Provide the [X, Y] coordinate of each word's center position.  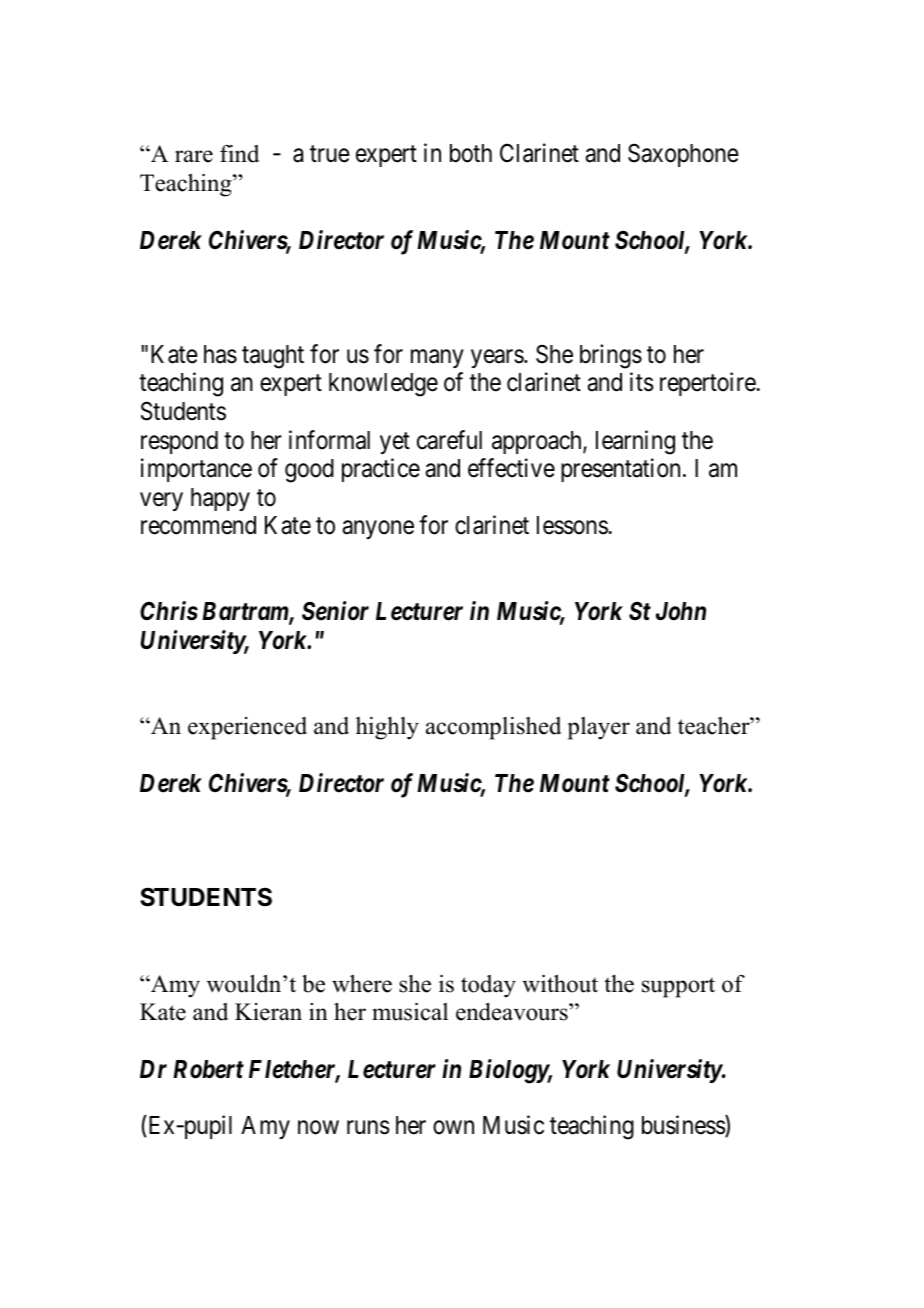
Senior [335, 611]
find [239, 154]
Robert [208, 1069]
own [453, 1128]
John [681, 611]
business [684, 1127]
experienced [247, 728]
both [471, 153]
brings [611, 356]
